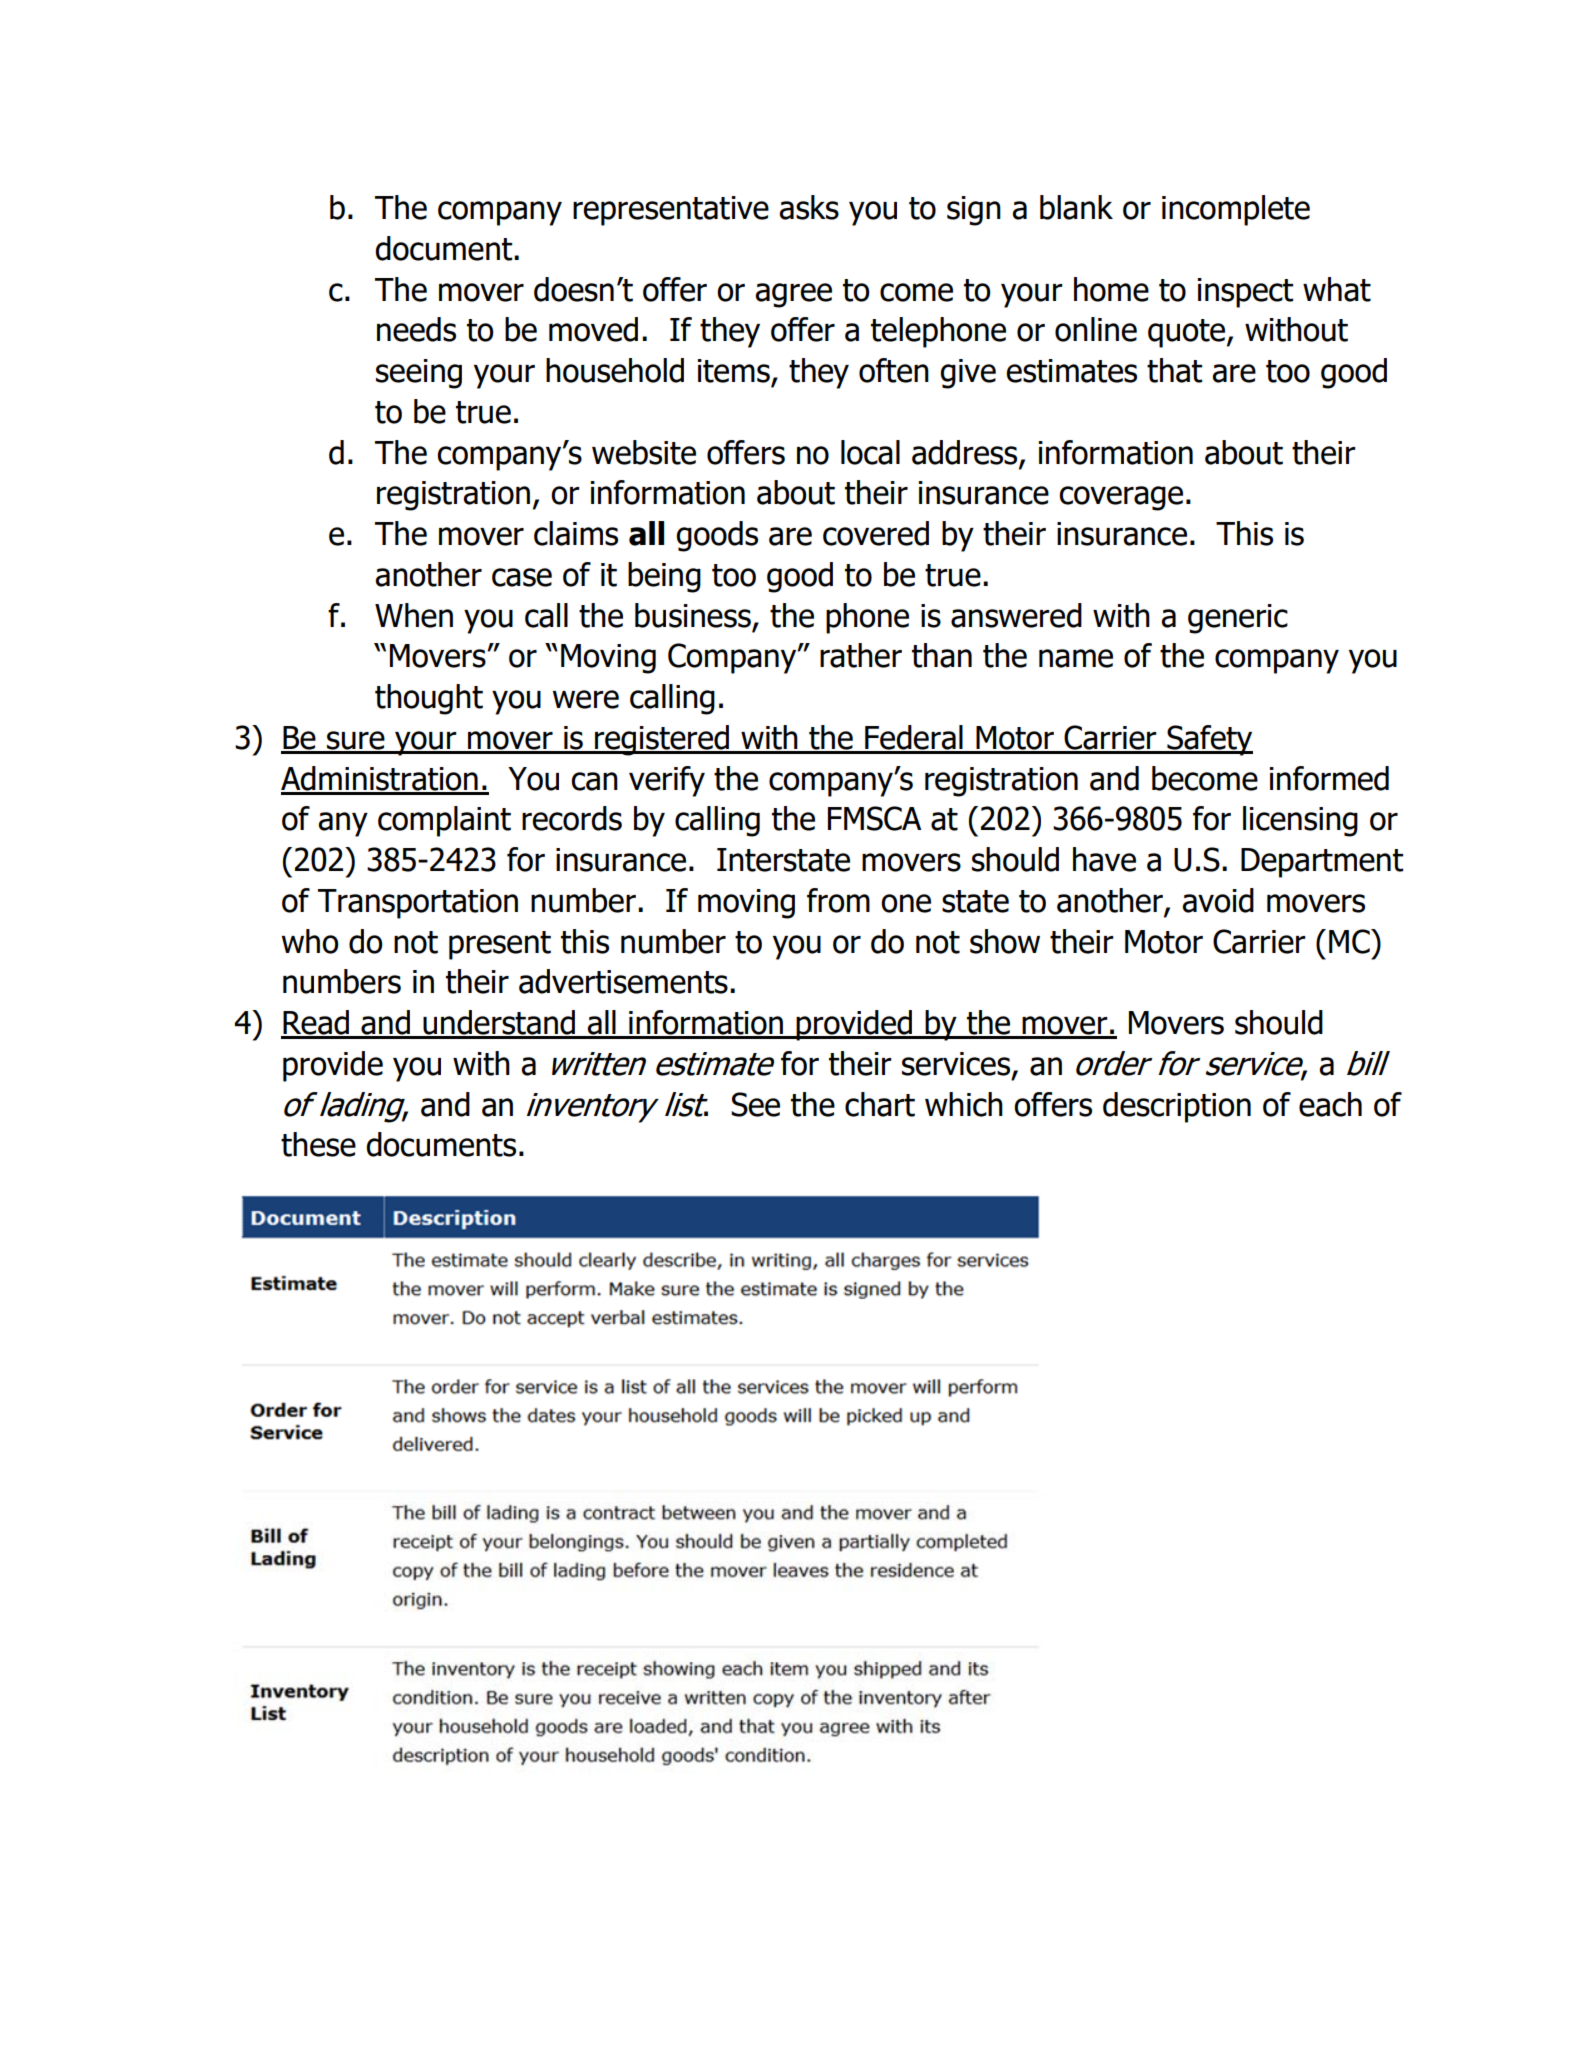  What do you see at coordinates (429, 699) in the document?
I see `thought` at bounding box center [429, 699].
